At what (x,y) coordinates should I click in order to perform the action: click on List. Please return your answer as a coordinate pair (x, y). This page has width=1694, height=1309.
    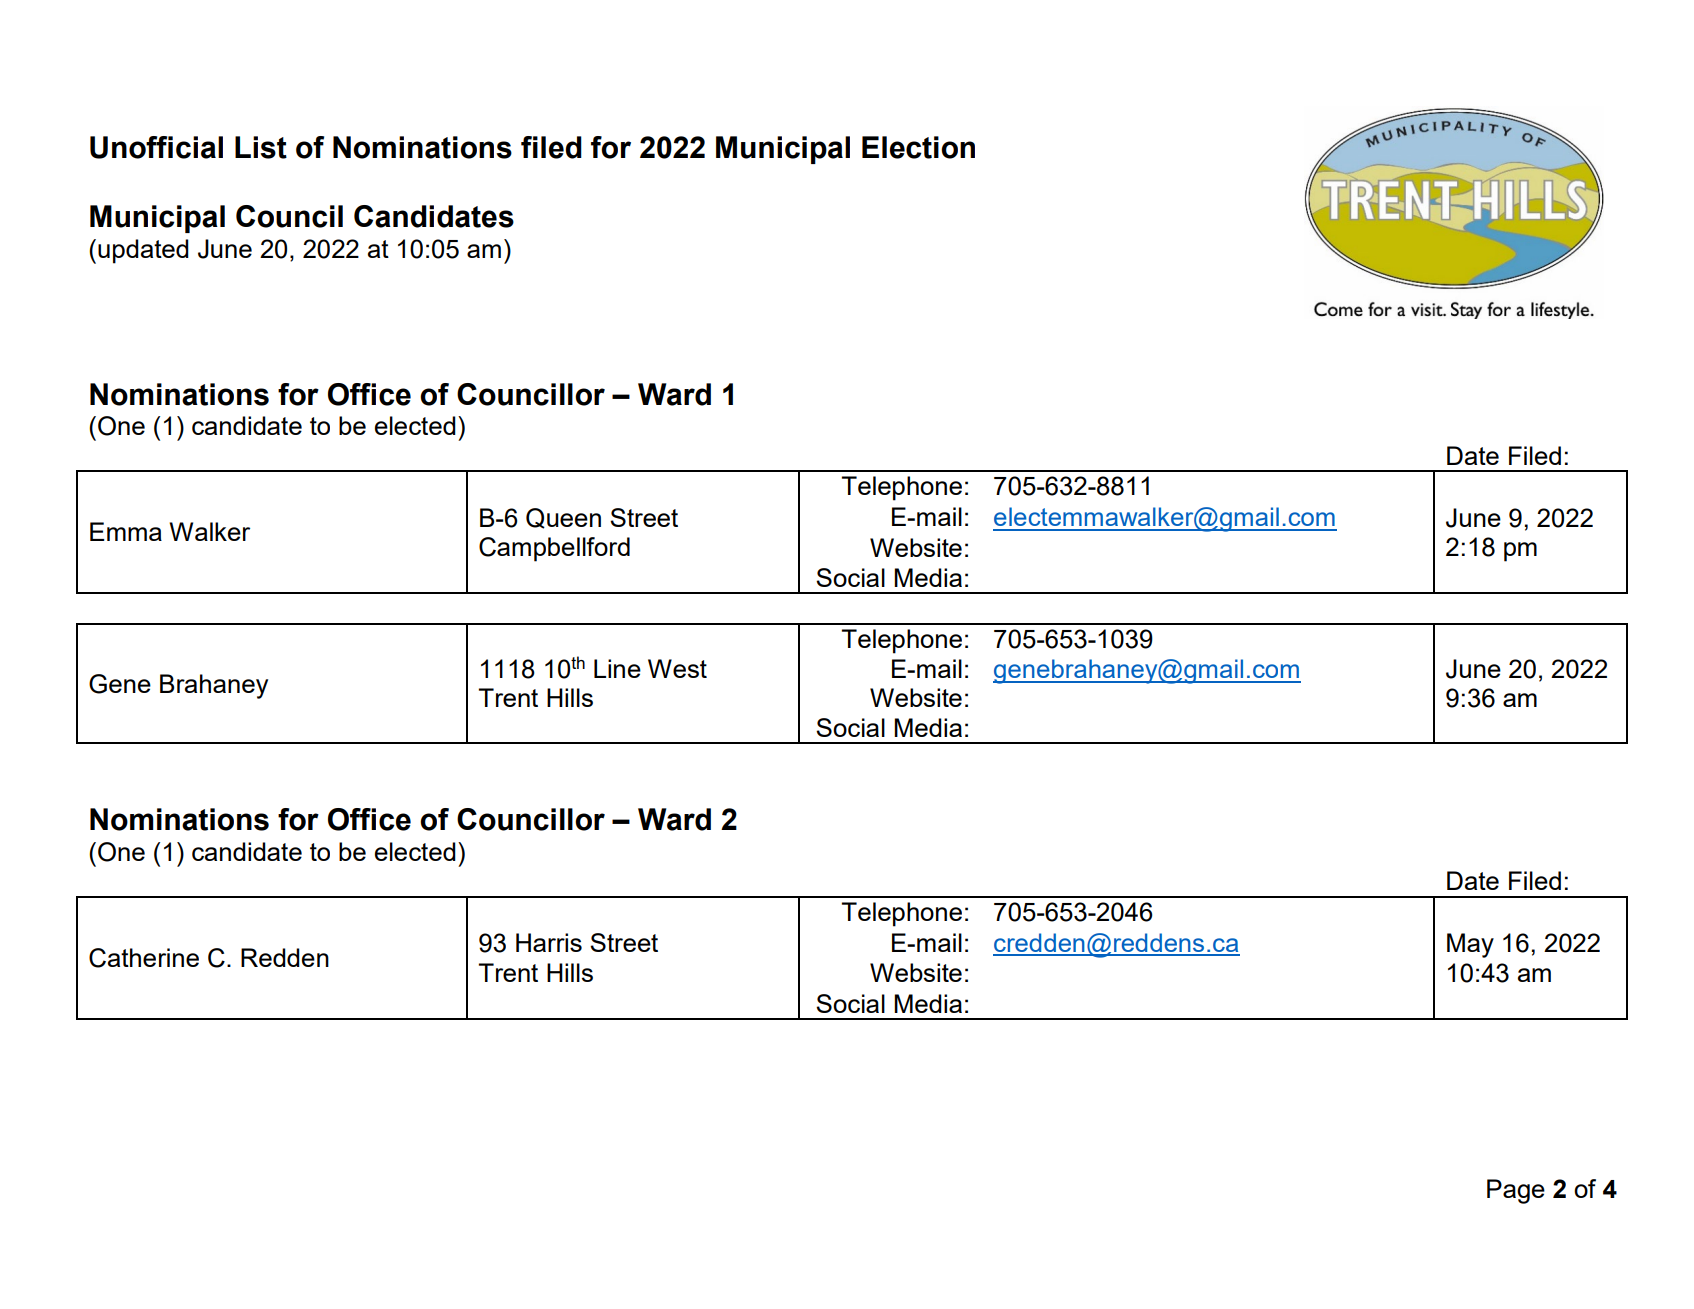
    Looking at the image, I should click on (261, 147).
